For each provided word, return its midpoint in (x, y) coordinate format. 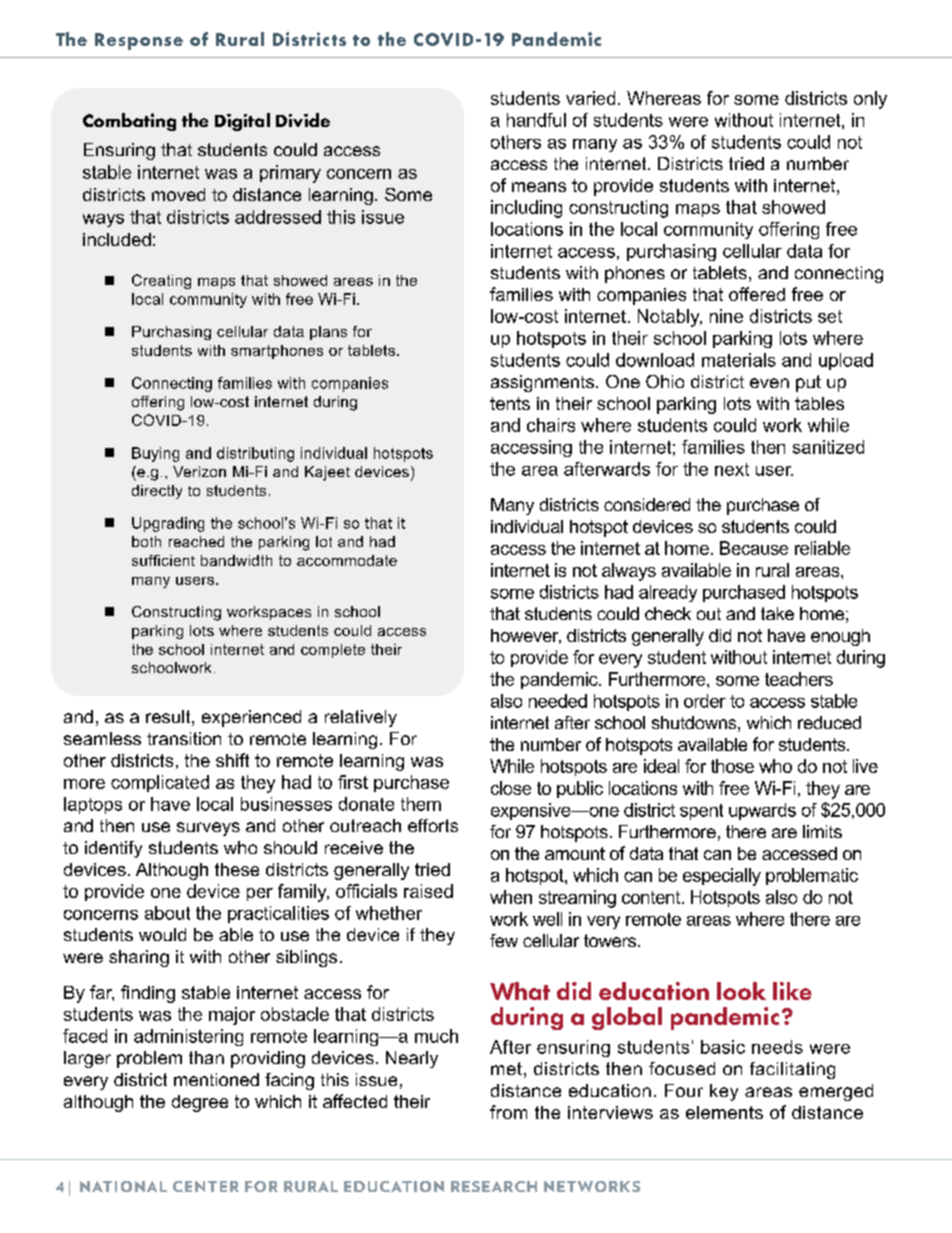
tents (510, 403)
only (870, 100)
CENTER (206, 1186)
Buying (155, 454)
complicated (160, 783)
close (511, 788)
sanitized (828, 447)
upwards (762, 811)
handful (536, 120)
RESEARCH (494, 1186)
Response (139, 41)
